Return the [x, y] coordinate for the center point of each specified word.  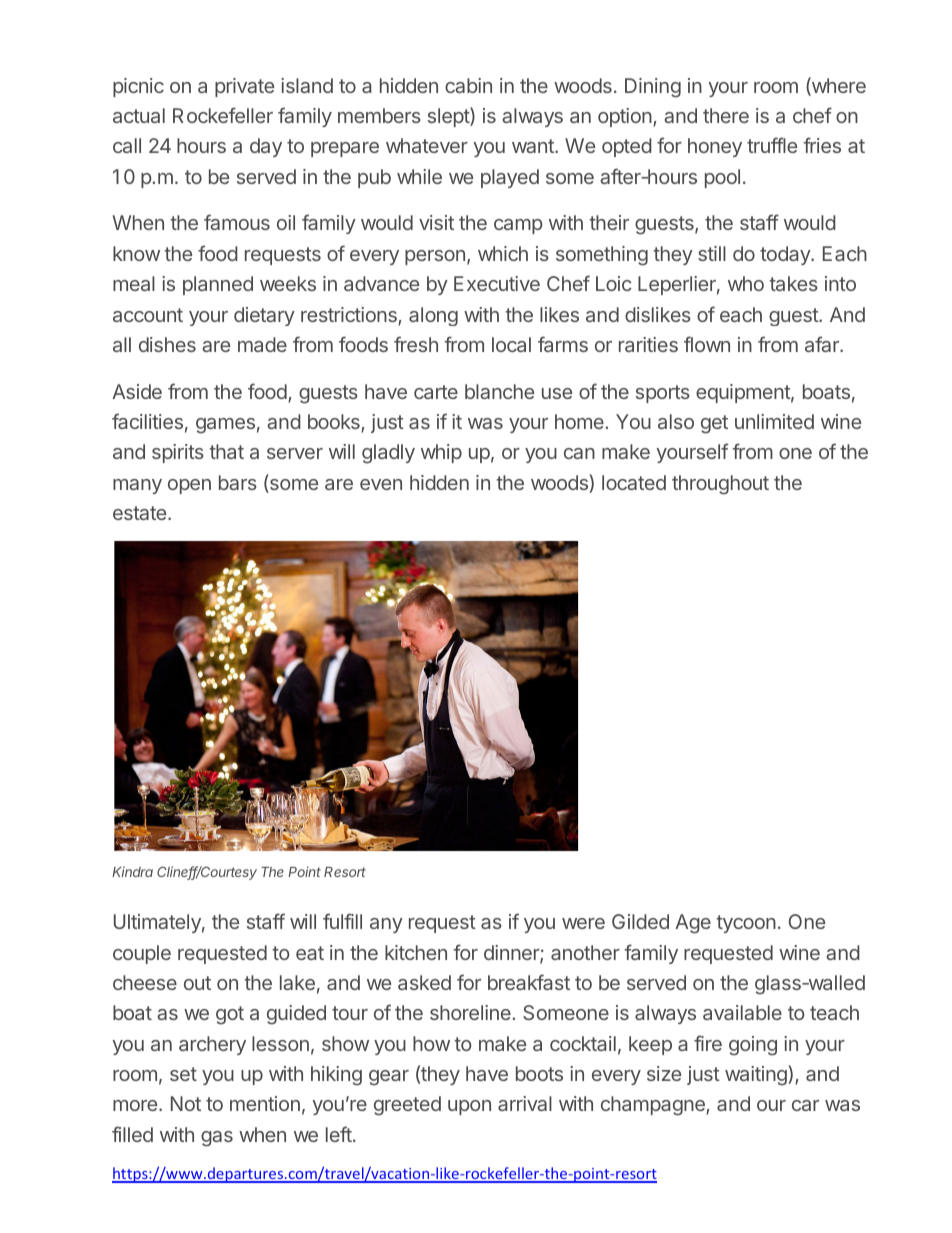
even [381, 484]
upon [469, 1107]
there [726, 115]
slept [449, 117]
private [244, 87]
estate [141, 513]
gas [217, 1139]
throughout [720, 485]
